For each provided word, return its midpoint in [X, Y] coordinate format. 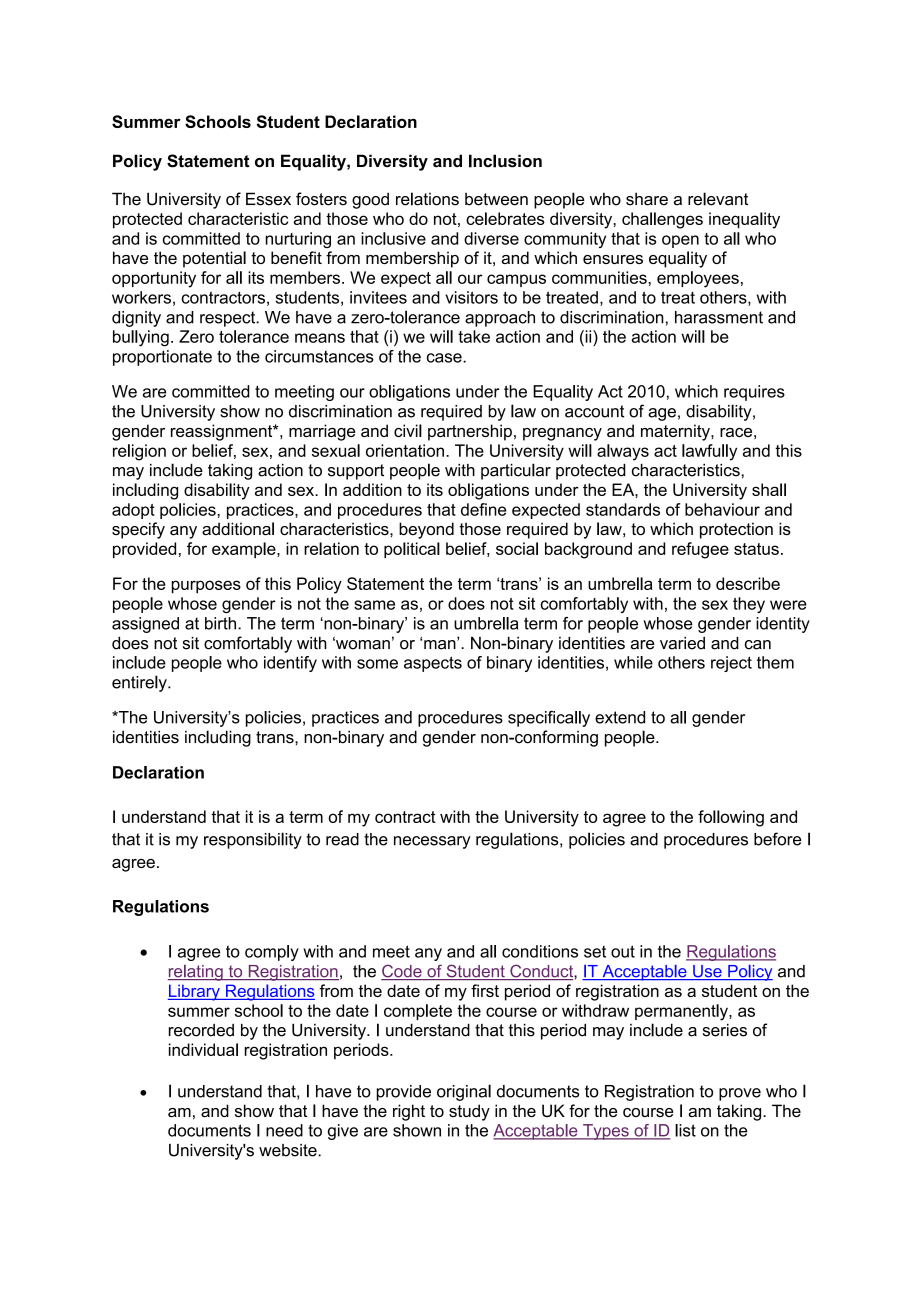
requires [754, 393]
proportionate [162, 358]
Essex [268, 199]
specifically [549, 718]
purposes [206, 587]
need [284, 1130]
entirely [140, 683]
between [496, 199]
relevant [718, 199]
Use [707, 972]
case [445, 358]
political [412, 550]
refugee [700, 550]
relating [196, 973]
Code [402, 972]
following [731, 818]
